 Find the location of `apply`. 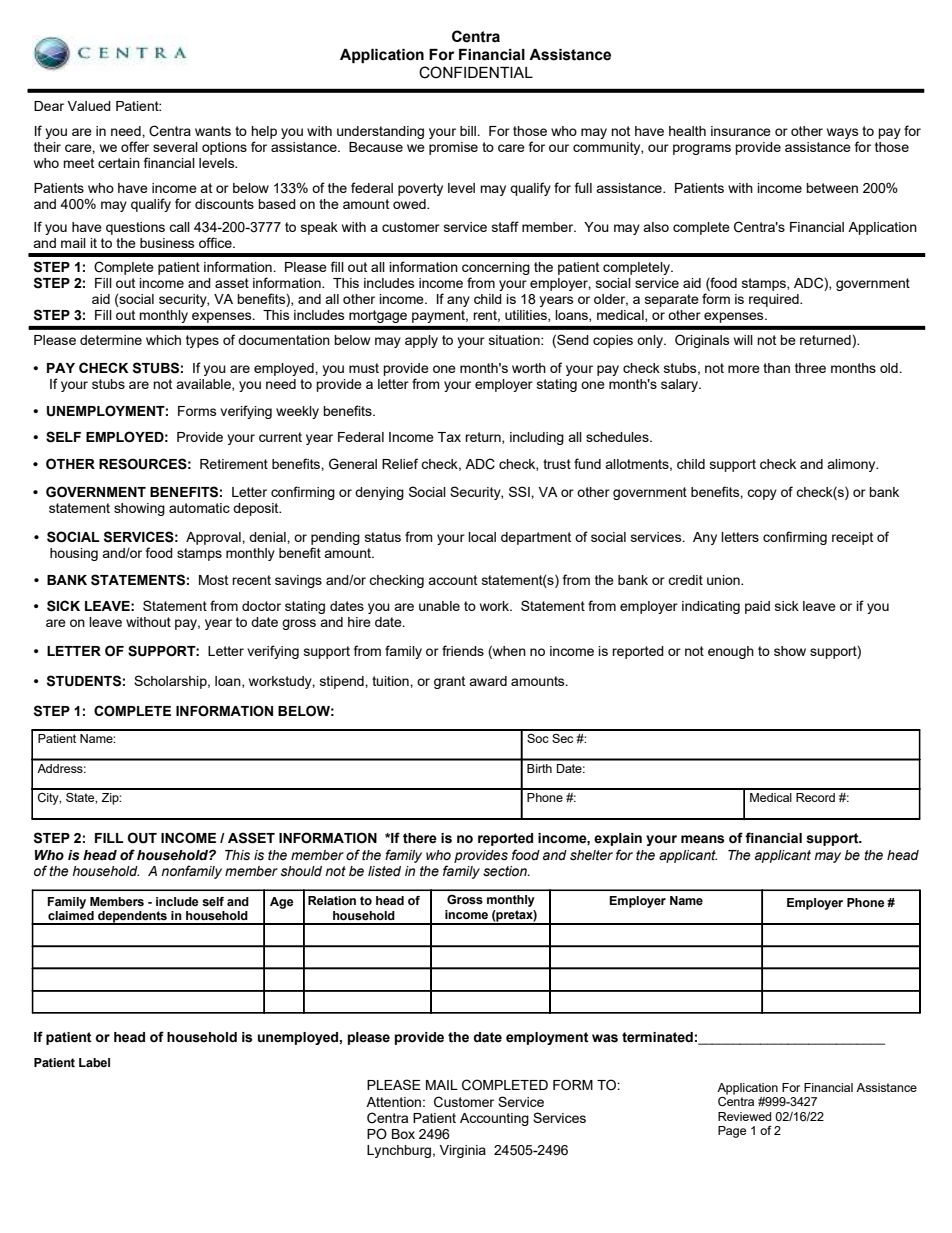

apply is located at coordinates (421, 341).
